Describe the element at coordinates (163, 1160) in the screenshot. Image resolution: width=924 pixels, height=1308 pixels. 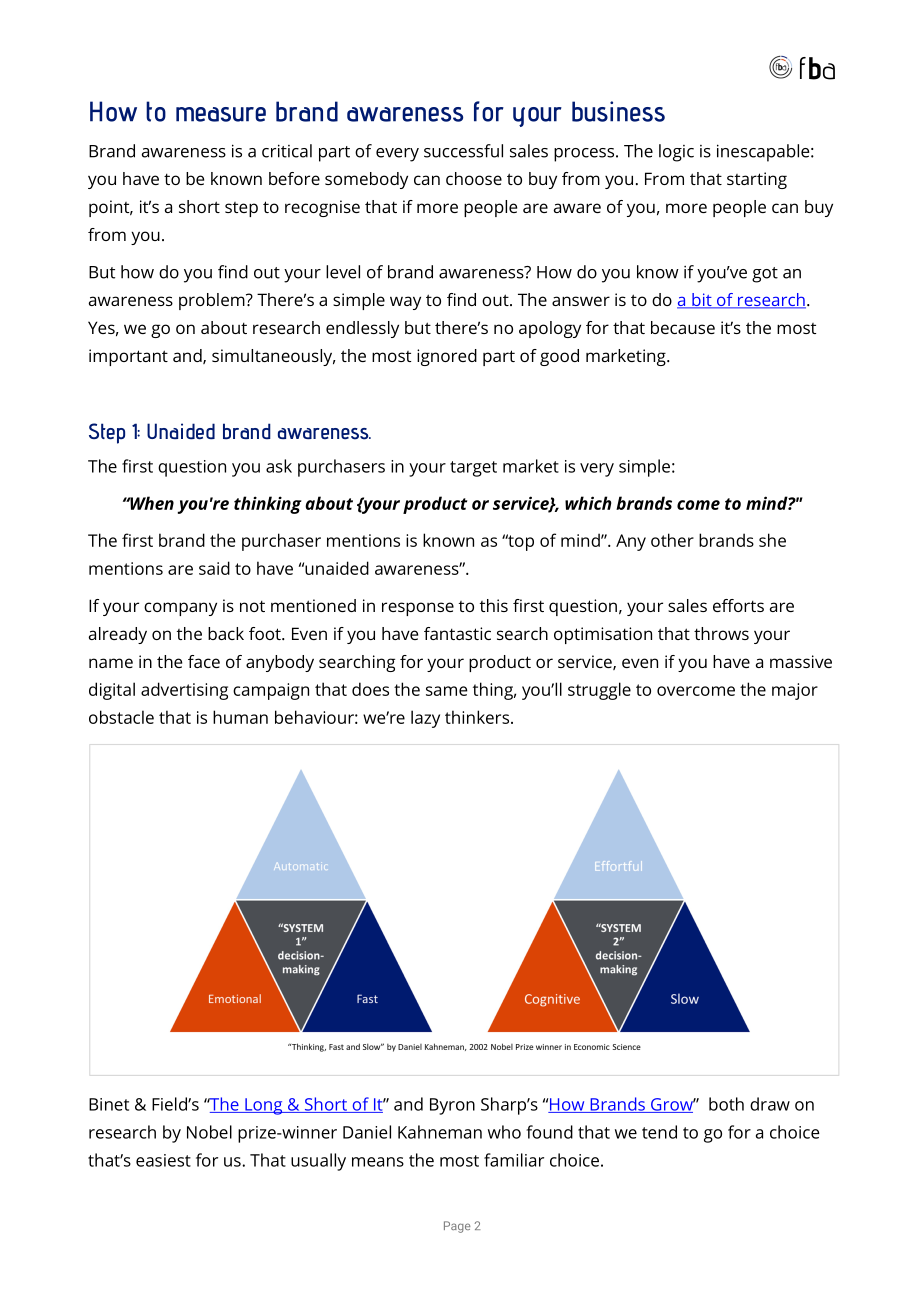
I see `easiest` at that location.
